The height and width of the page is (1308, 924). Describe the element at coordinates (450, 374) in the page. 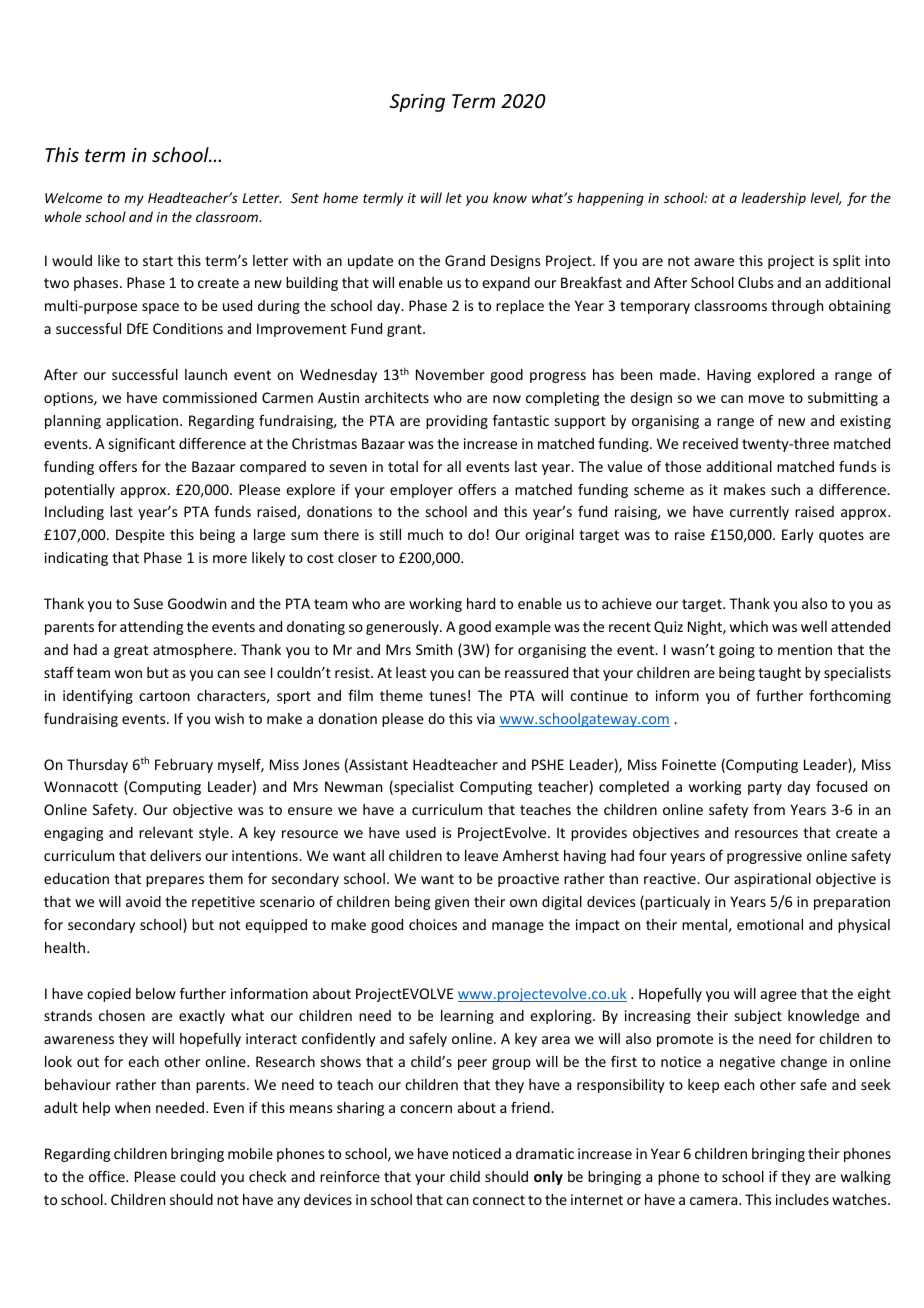

I see `November` at that location.
